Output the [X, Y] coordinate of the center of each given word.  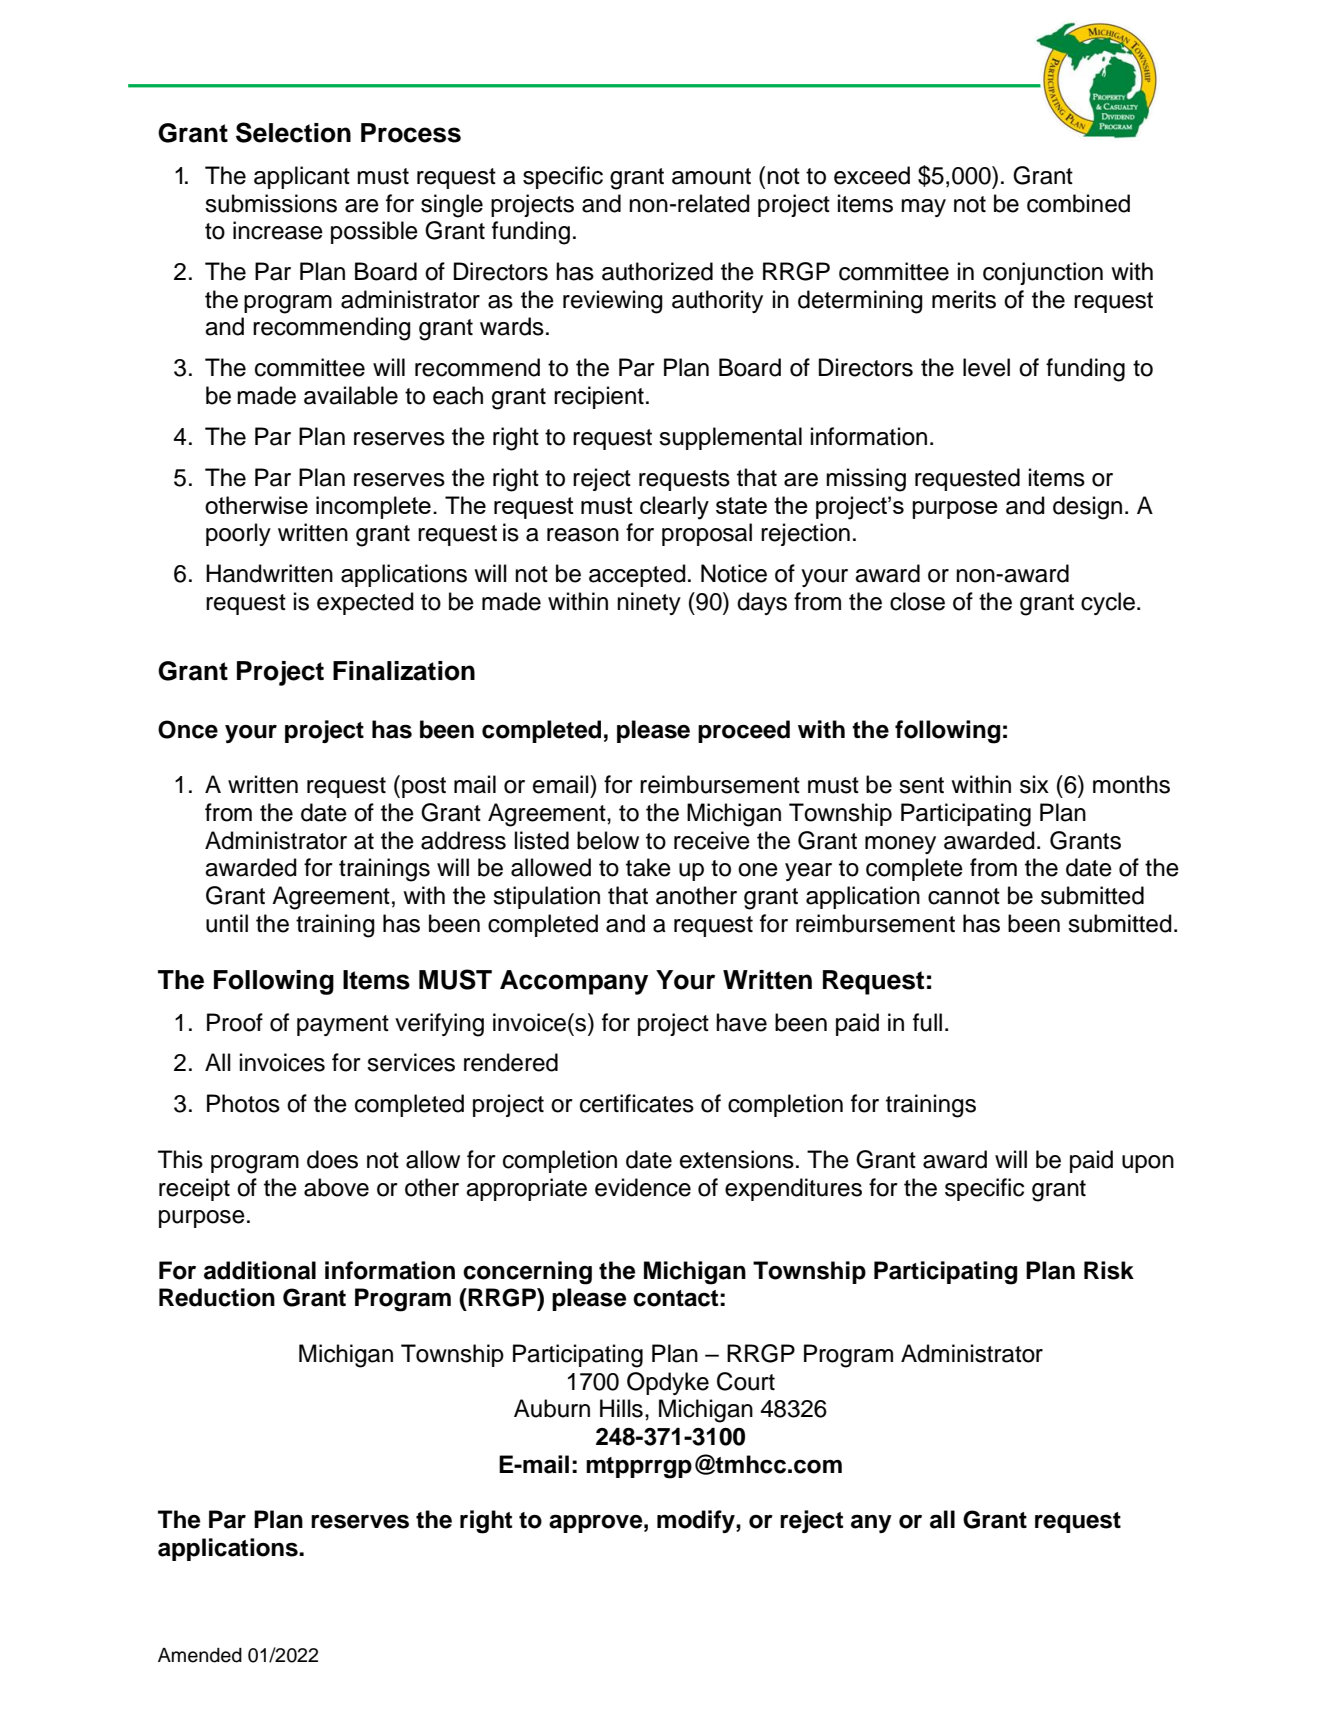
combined [1078, 203]
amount [711, 176]
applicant [302, 177]
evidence [643, 1187]
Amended [200, 1655]
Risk [1109, 1270]
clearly [674, 508]
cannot [964, 896]
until [227, 923]
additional [260, 1270]
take [648, 867]
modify [697, 1521]
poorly [238, 534]
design [1087, 508]
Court [746, 1381]
